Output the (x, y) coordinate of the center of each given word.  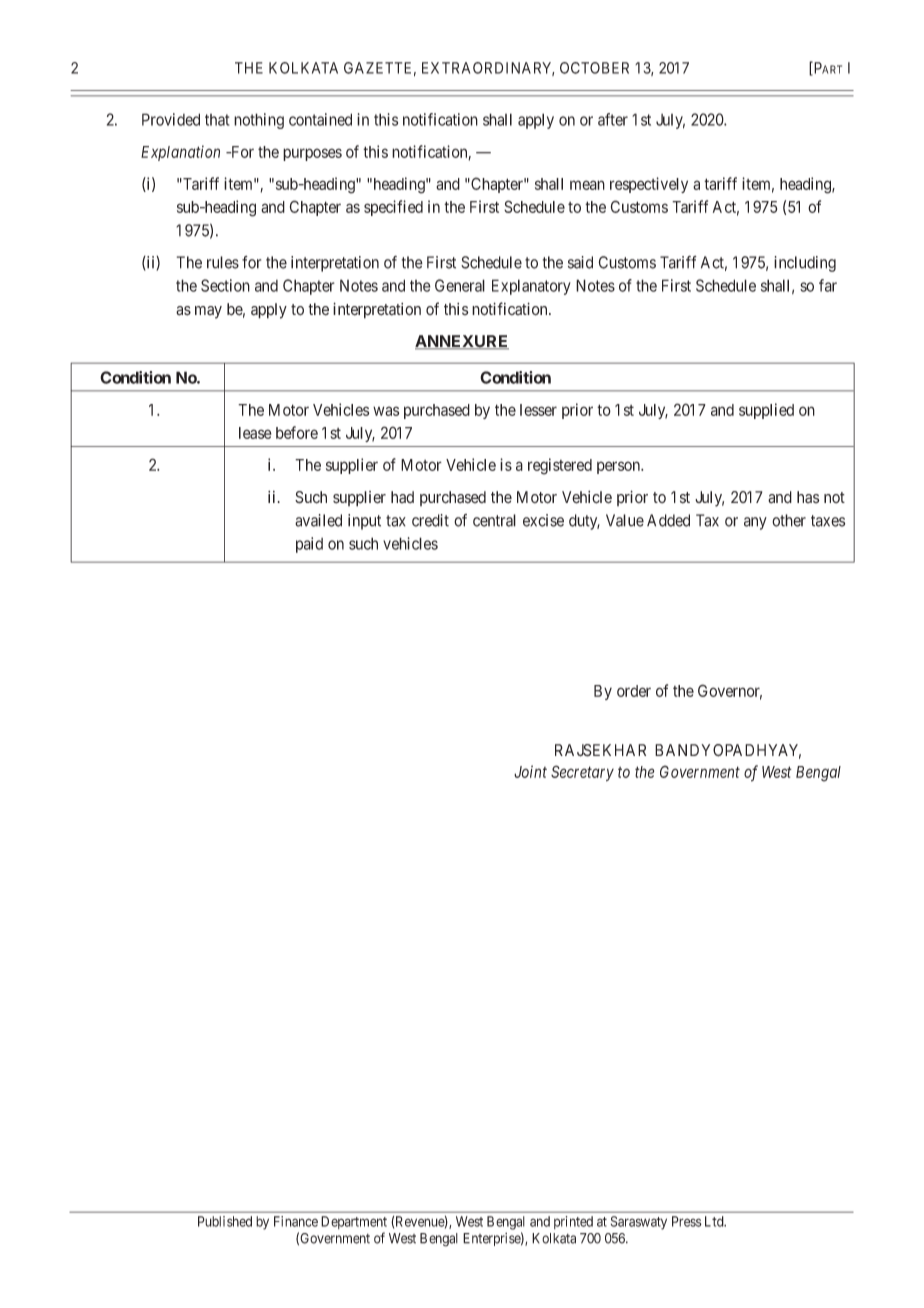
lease (255, 433)
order (634, 691)
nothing (259, 121)
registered (560, 466)
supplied (766, 411)
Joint (530, 771)
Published (225, 1221)
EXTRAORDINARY (488, 69)
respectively (649, 185)
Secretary (582, 773)
